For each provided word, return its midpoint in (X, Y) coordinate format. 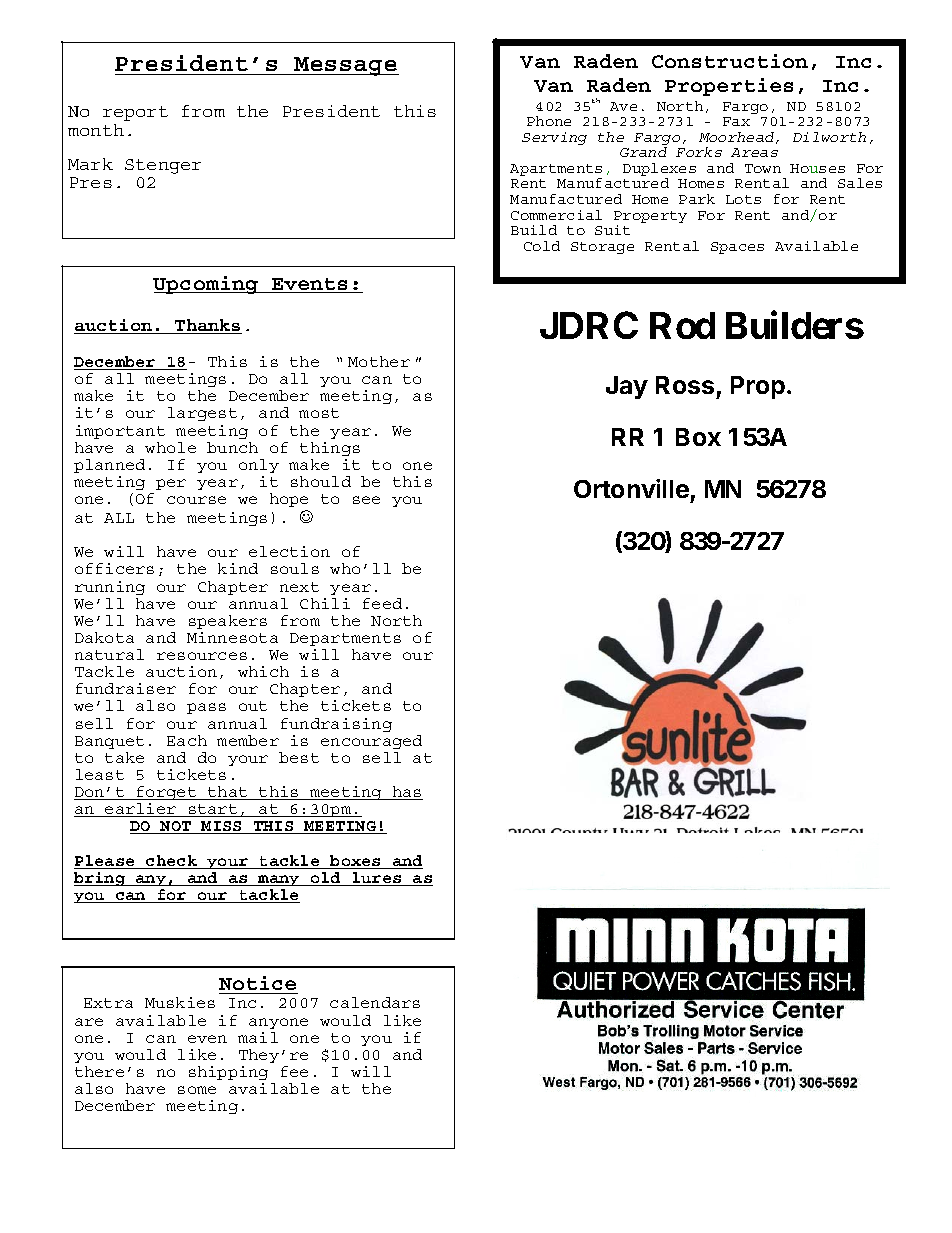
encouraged (371, 742)
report (135, 113)
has (407, 793)
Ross (685, 385)
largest (202, 414)
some (197, 1090)
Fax (736, 121)
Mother (379, 361)
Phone (549, 121)
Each (187, 740)
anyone (278, 1023)
